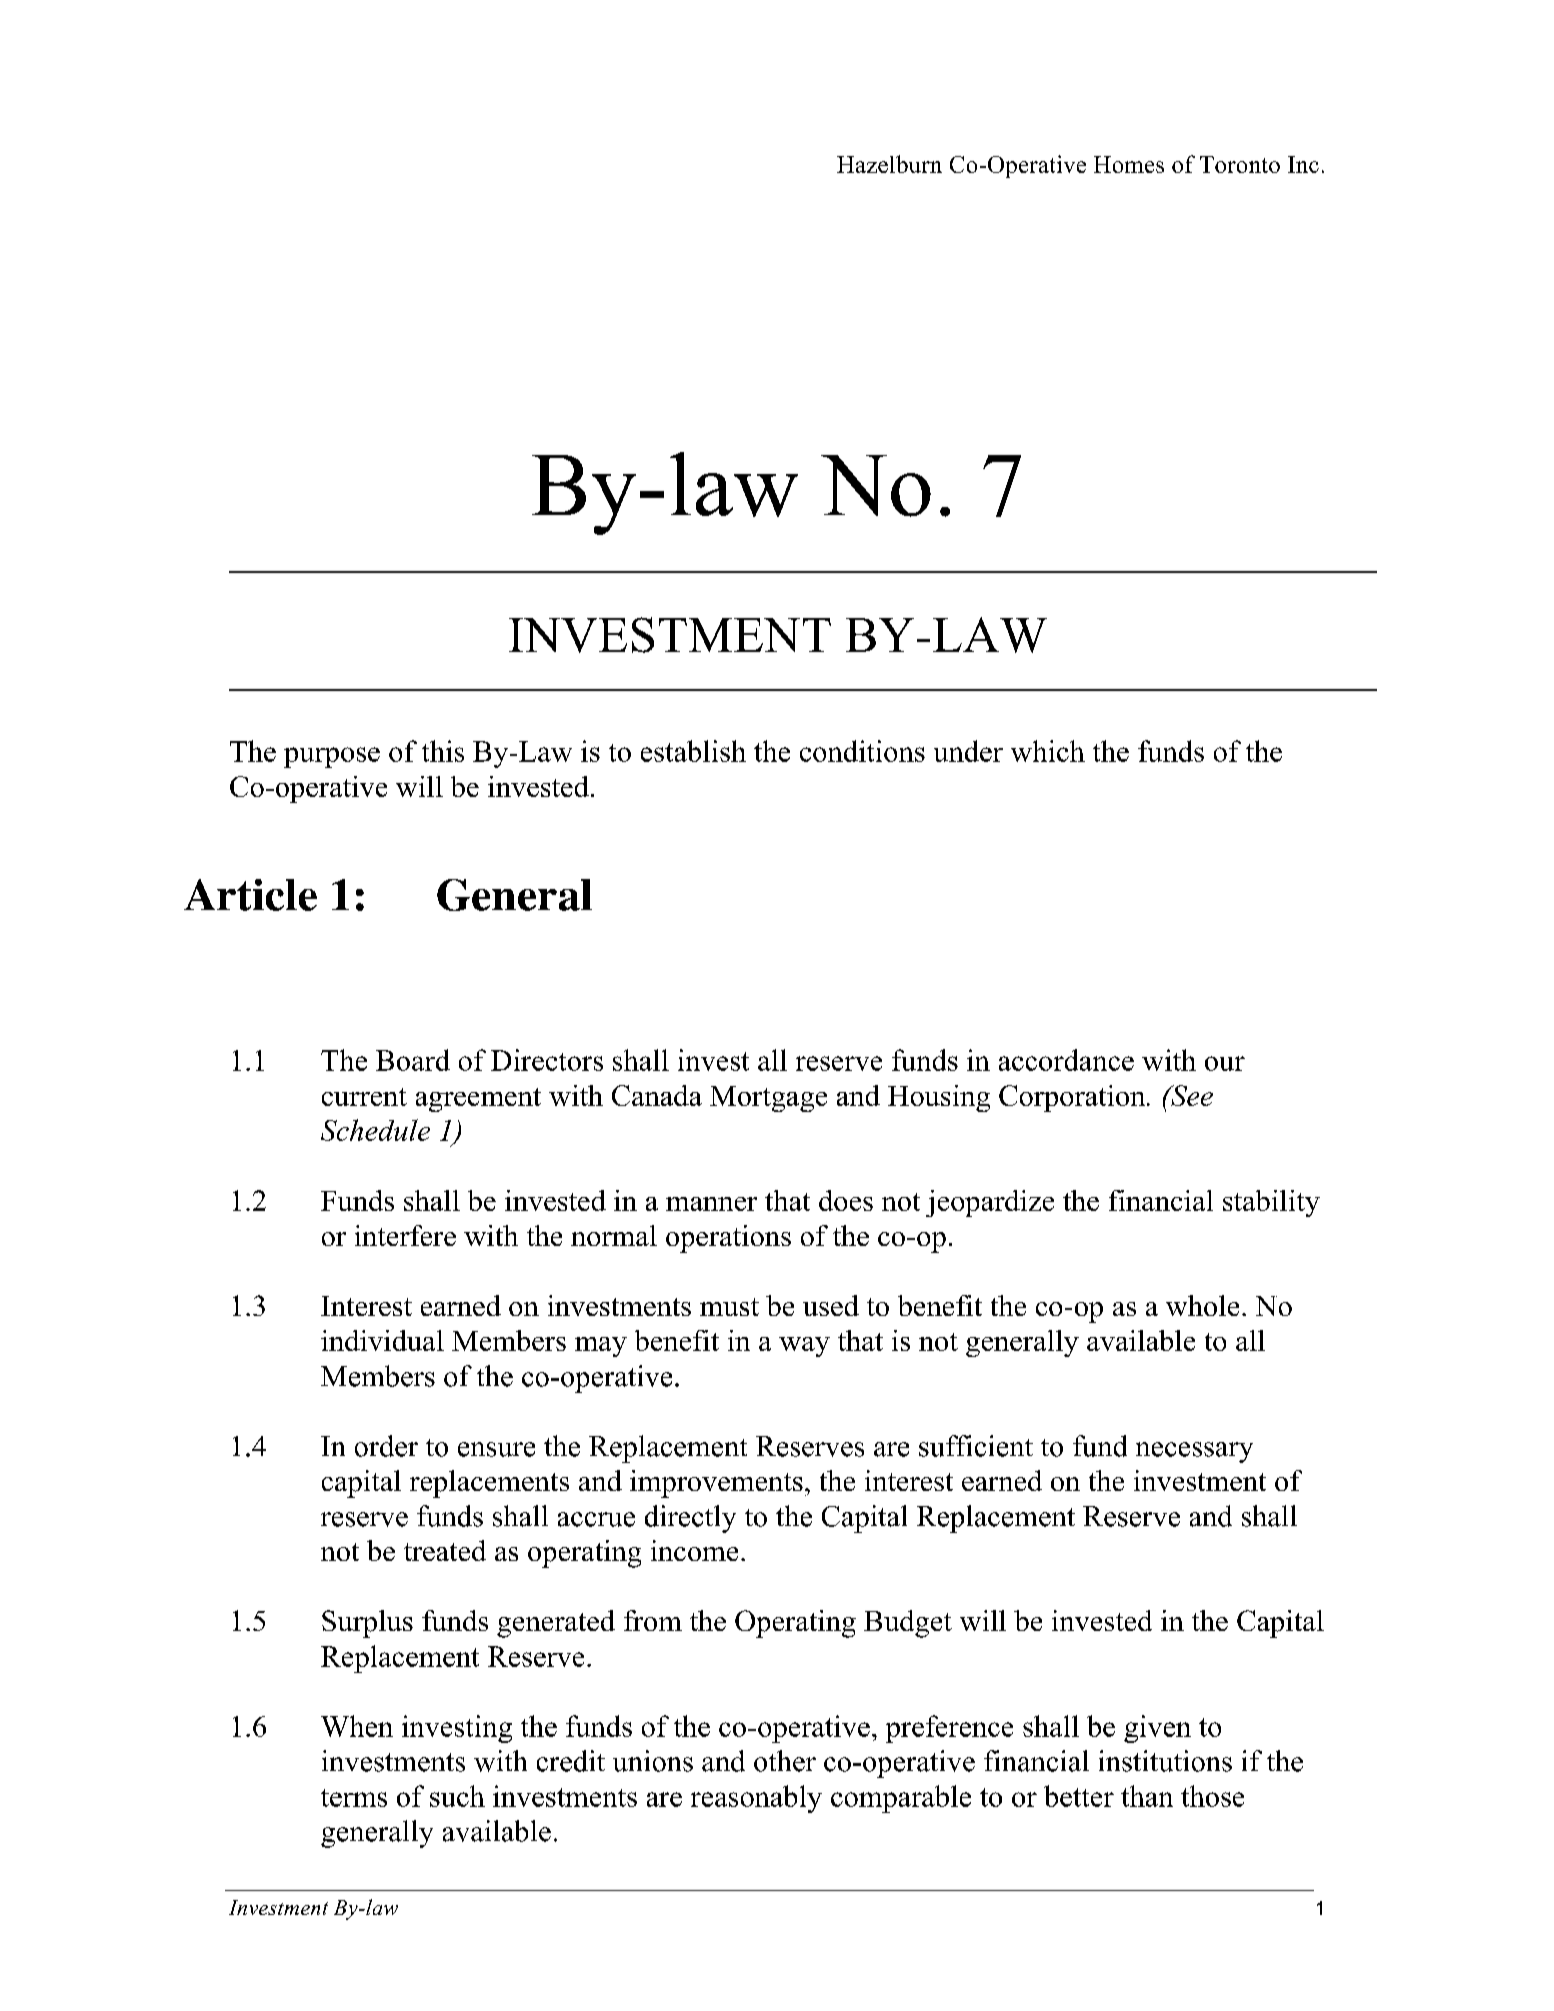  Describe the element at coordinates (693, 751) in the screenshot. I see `establish` at that location.
